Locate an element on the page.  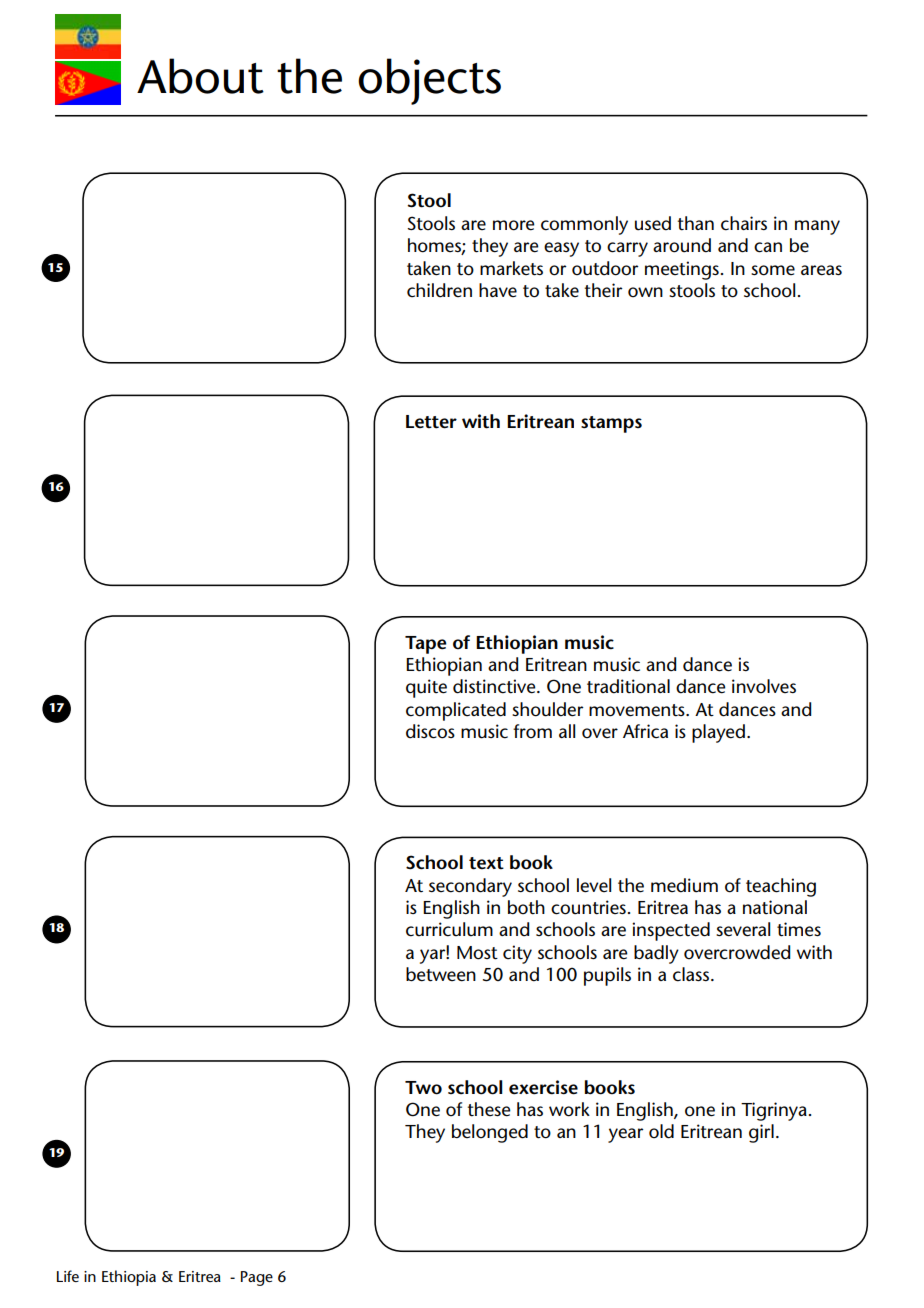
Letter is located at coordinates (431, 422).
